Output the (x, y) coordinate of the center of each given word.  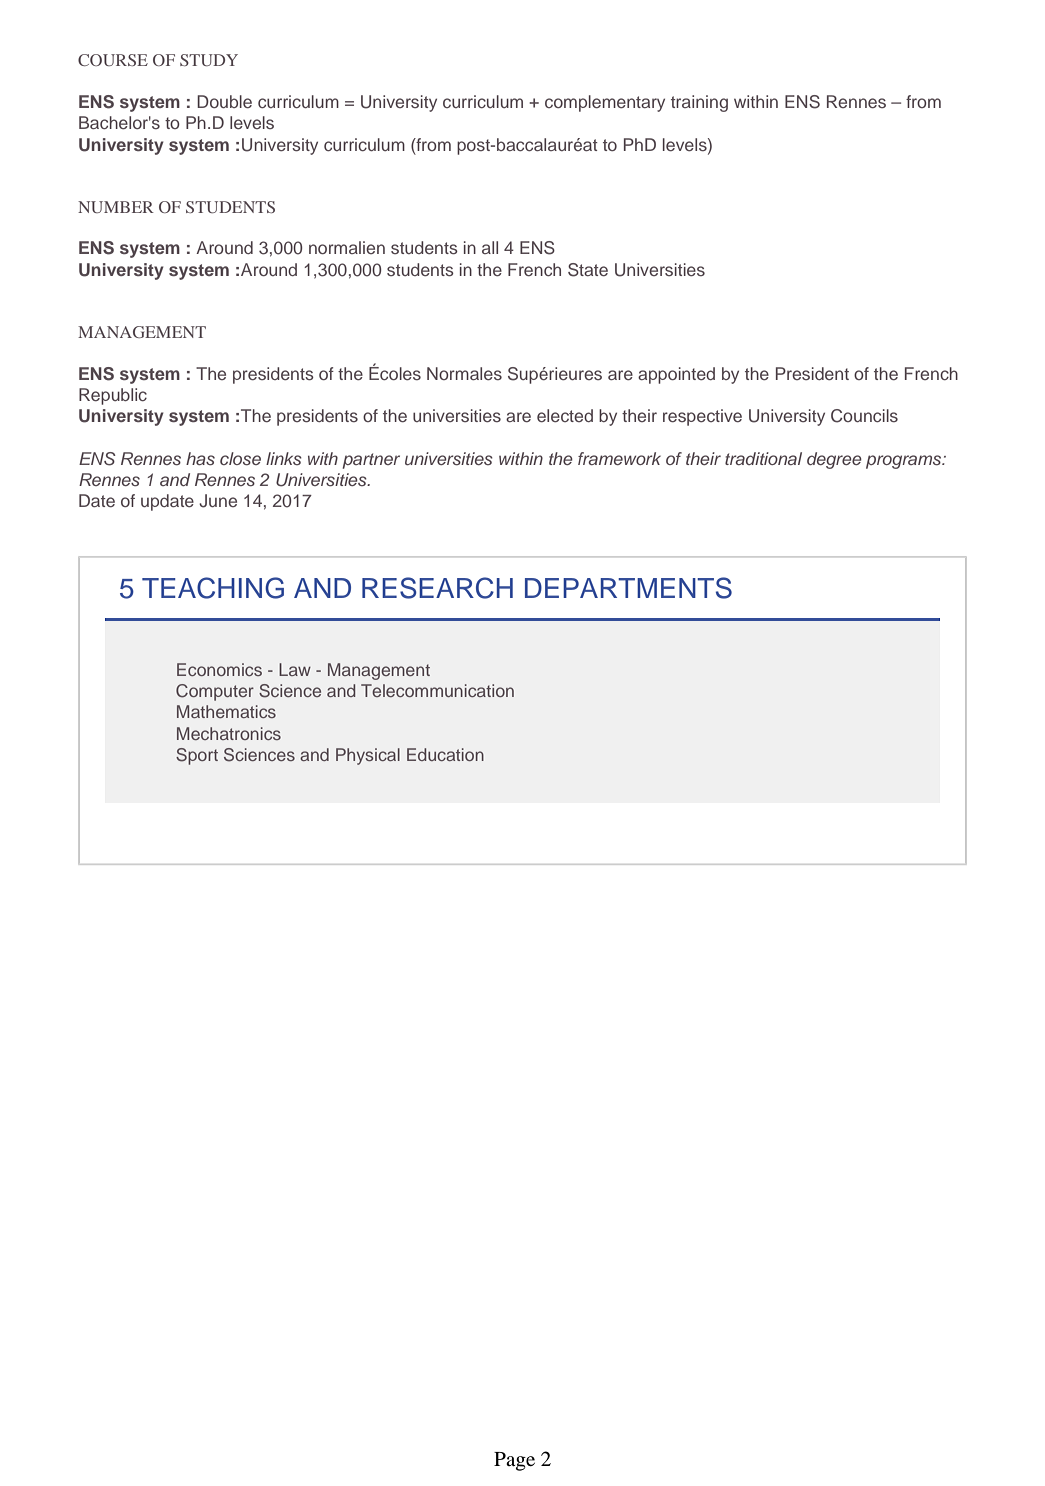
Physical (368, 756)
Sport (197, 756)
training (699, 103)
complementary (605, 103)
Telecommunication (437, 690)
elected (565, 415)
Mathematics (226, 711)
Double (224, 101)
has (200, 458)
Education (445, 754)
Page (514, 1461)
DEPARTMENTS (628, 588)
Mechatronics (229, 733)
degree (834, 460)
